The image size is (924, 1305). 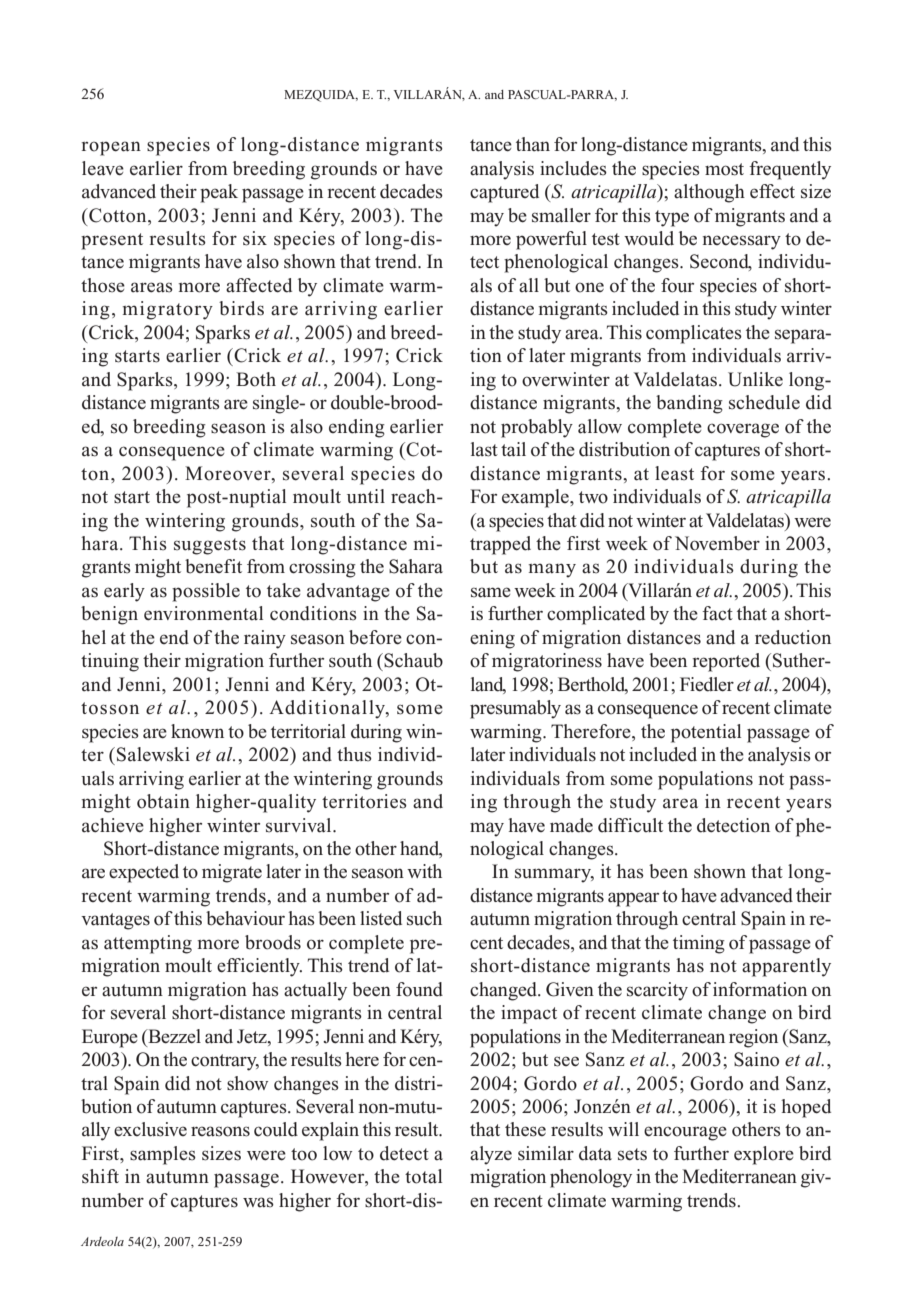 What do you see at coordinates (256, 379) in the screenshot?
I see `Both` at bounding box center [256, 379].
